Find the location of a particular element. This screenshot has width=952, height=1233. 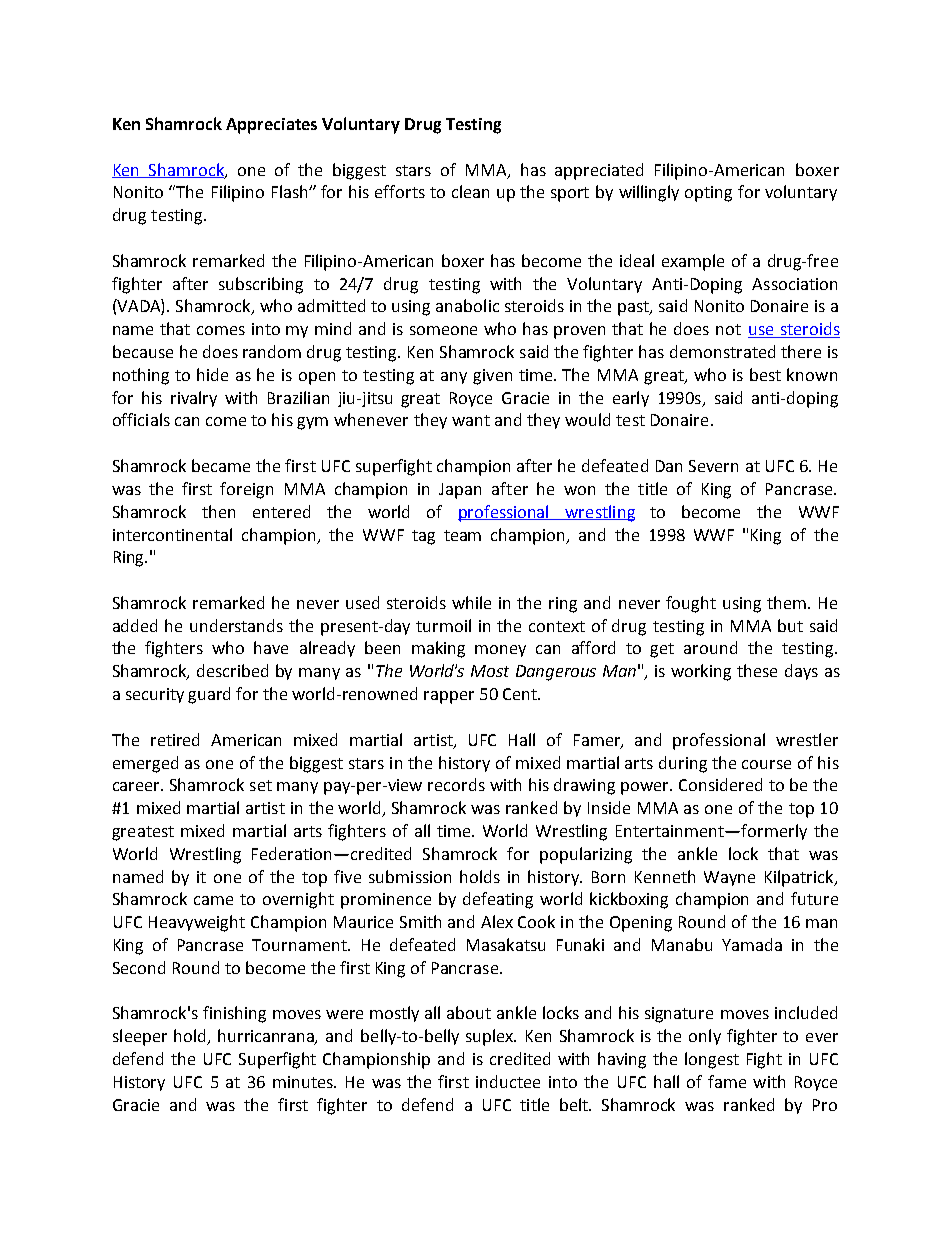

hide is located at coordinates (212, 374).
